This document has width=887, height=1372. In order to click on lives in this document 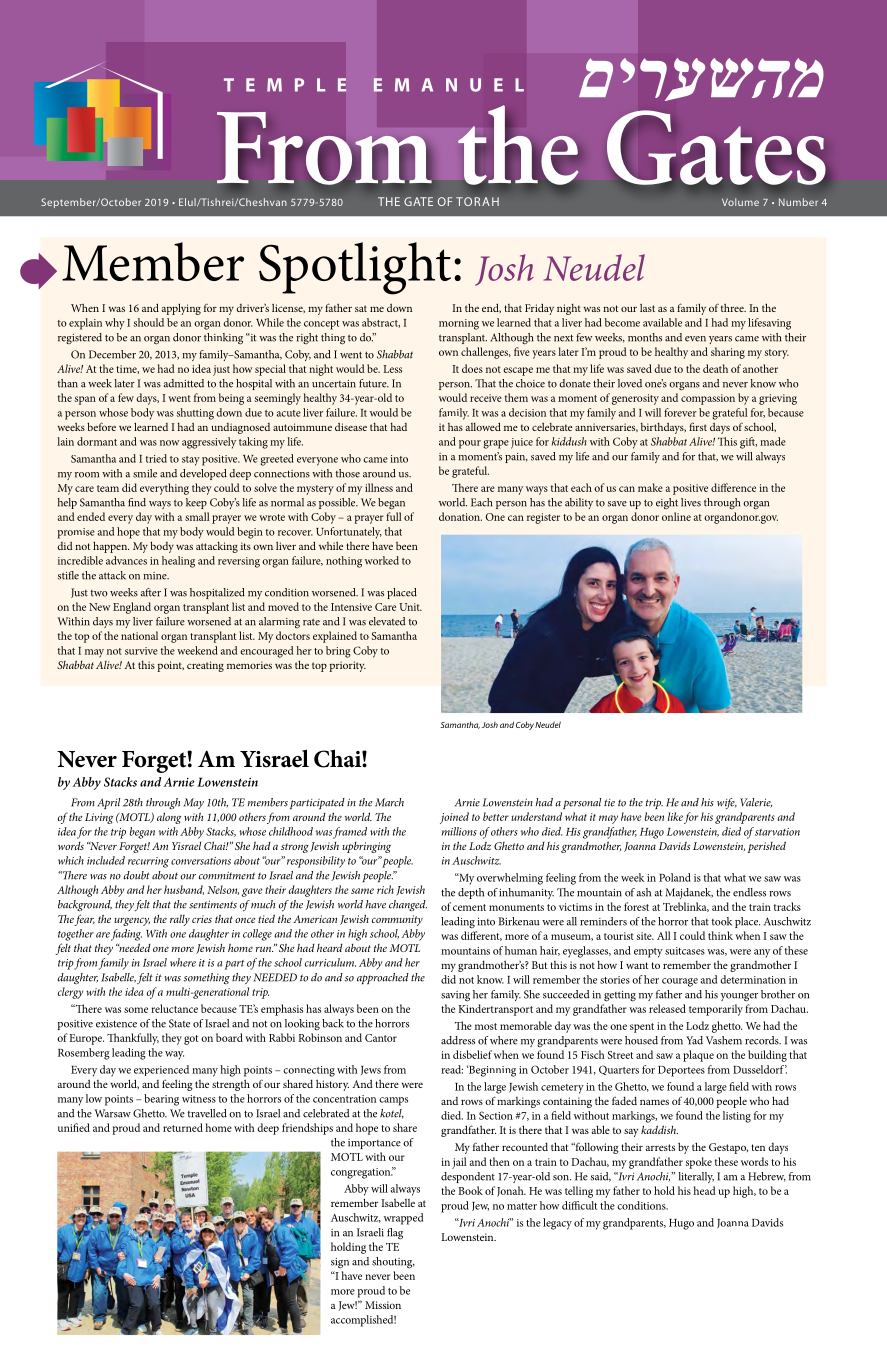, I will do `click(691, 502)`.
